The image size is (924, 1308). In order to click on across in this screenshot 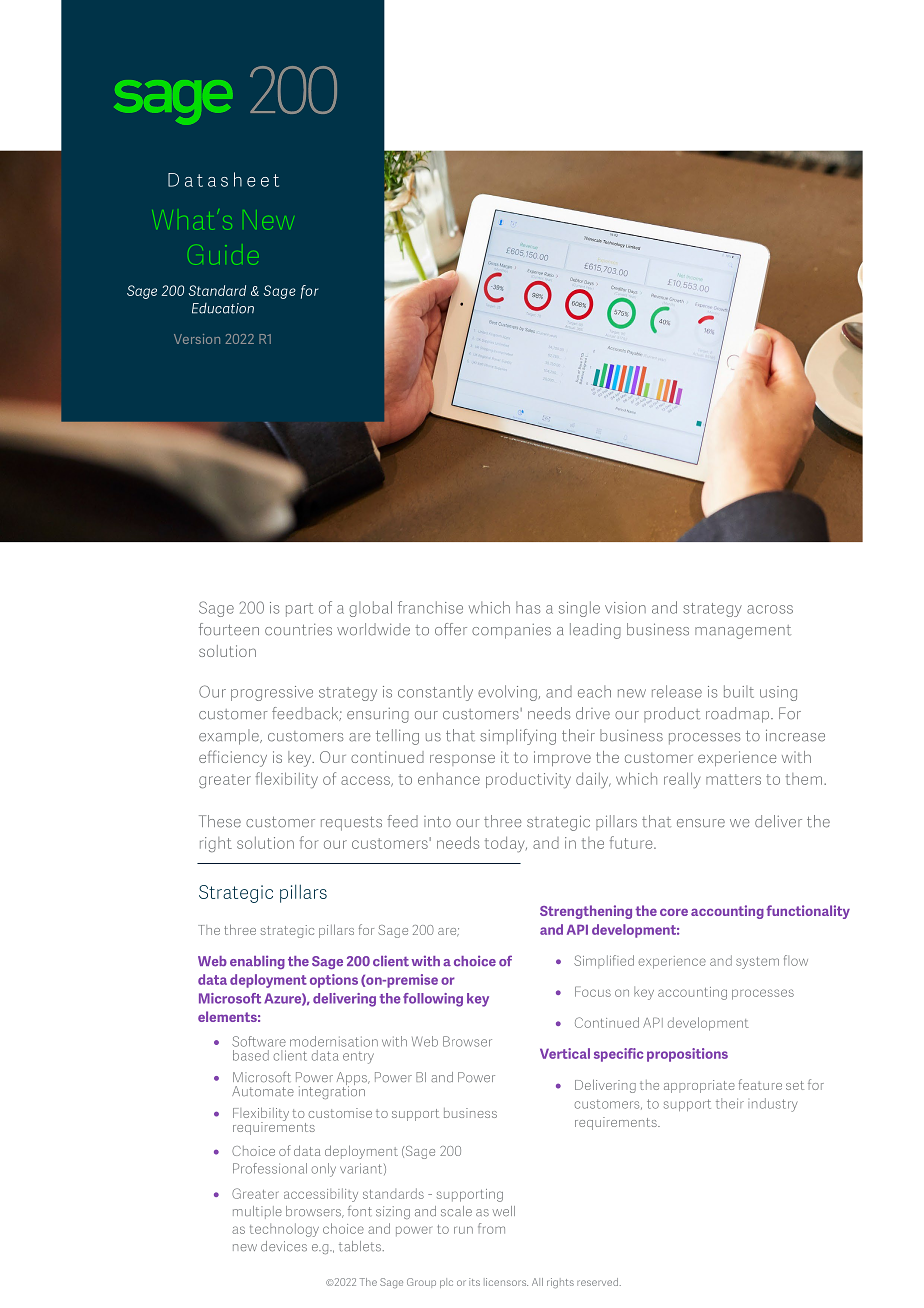, I will do `click(770, 609)`.
